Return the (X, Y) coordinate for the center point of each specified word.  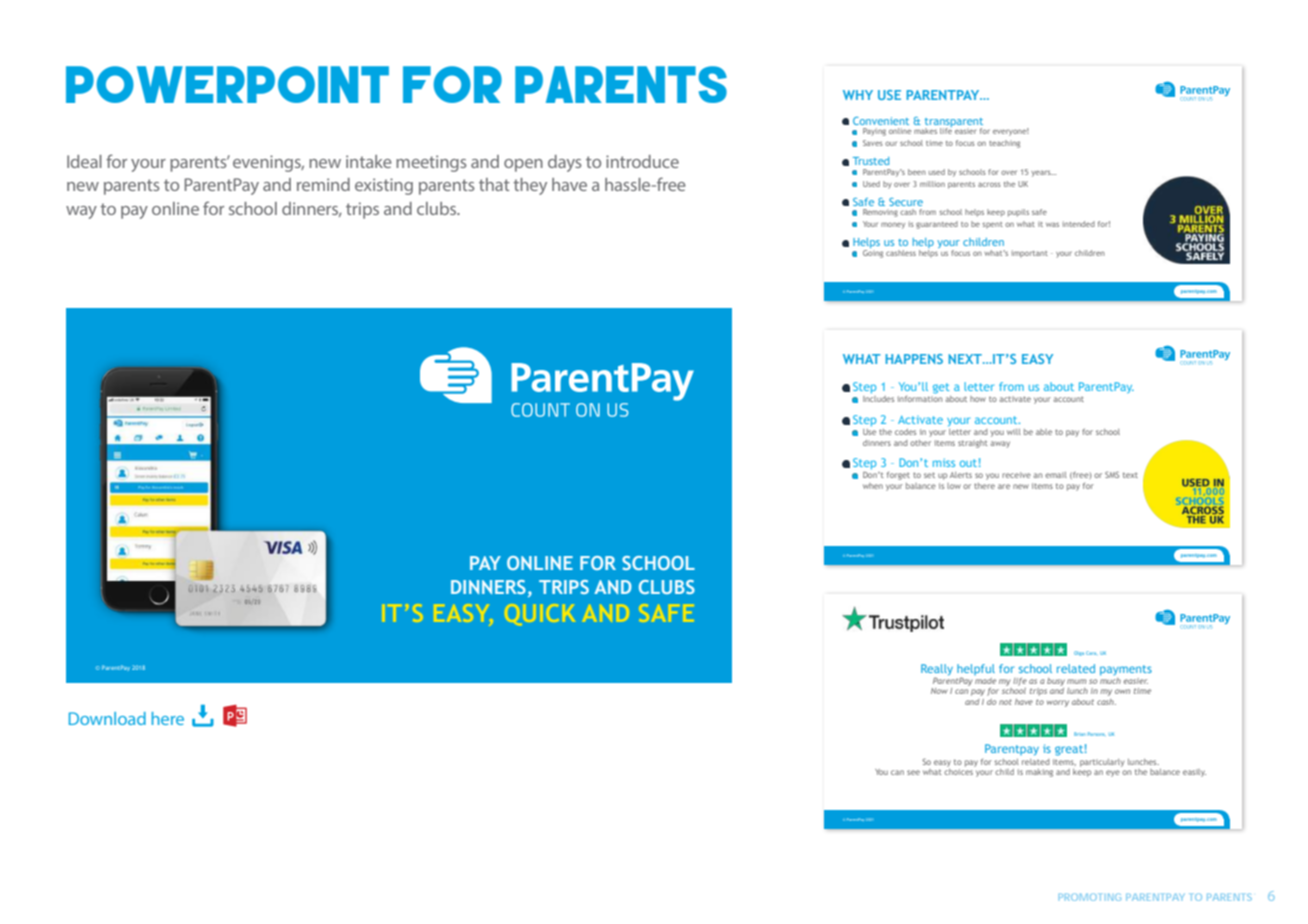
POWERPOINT (227, 84)
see (913, 772)
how (978, 399)
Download (107, 718)
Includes (878, 399)
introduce (642, 161)
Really (937, 669)
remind (323, 184)
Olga (1079, 653)
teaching (1004, 144)
